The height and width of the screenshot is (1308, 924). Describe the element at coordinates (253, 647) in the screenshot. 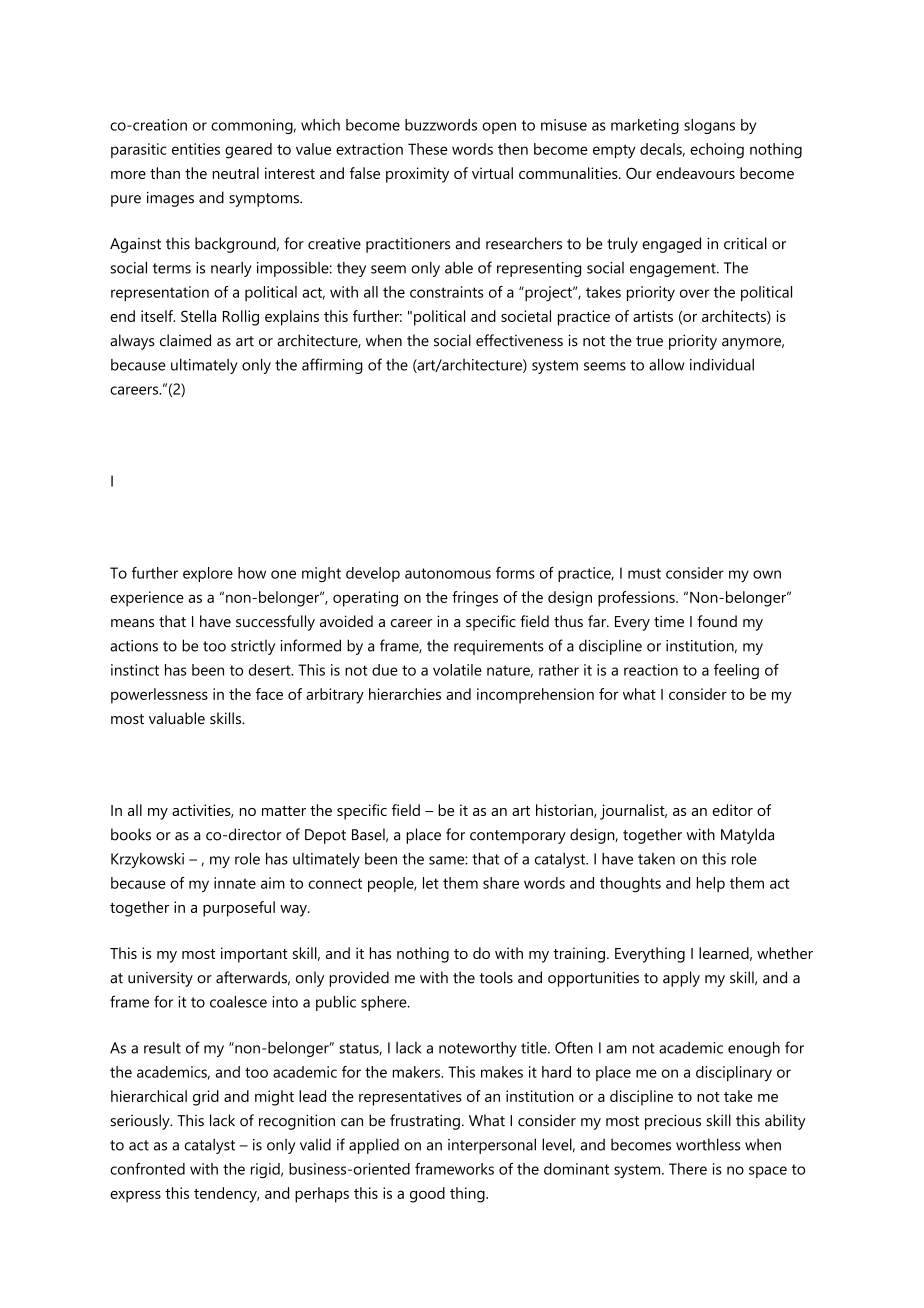

I see `strictly` at that location.
